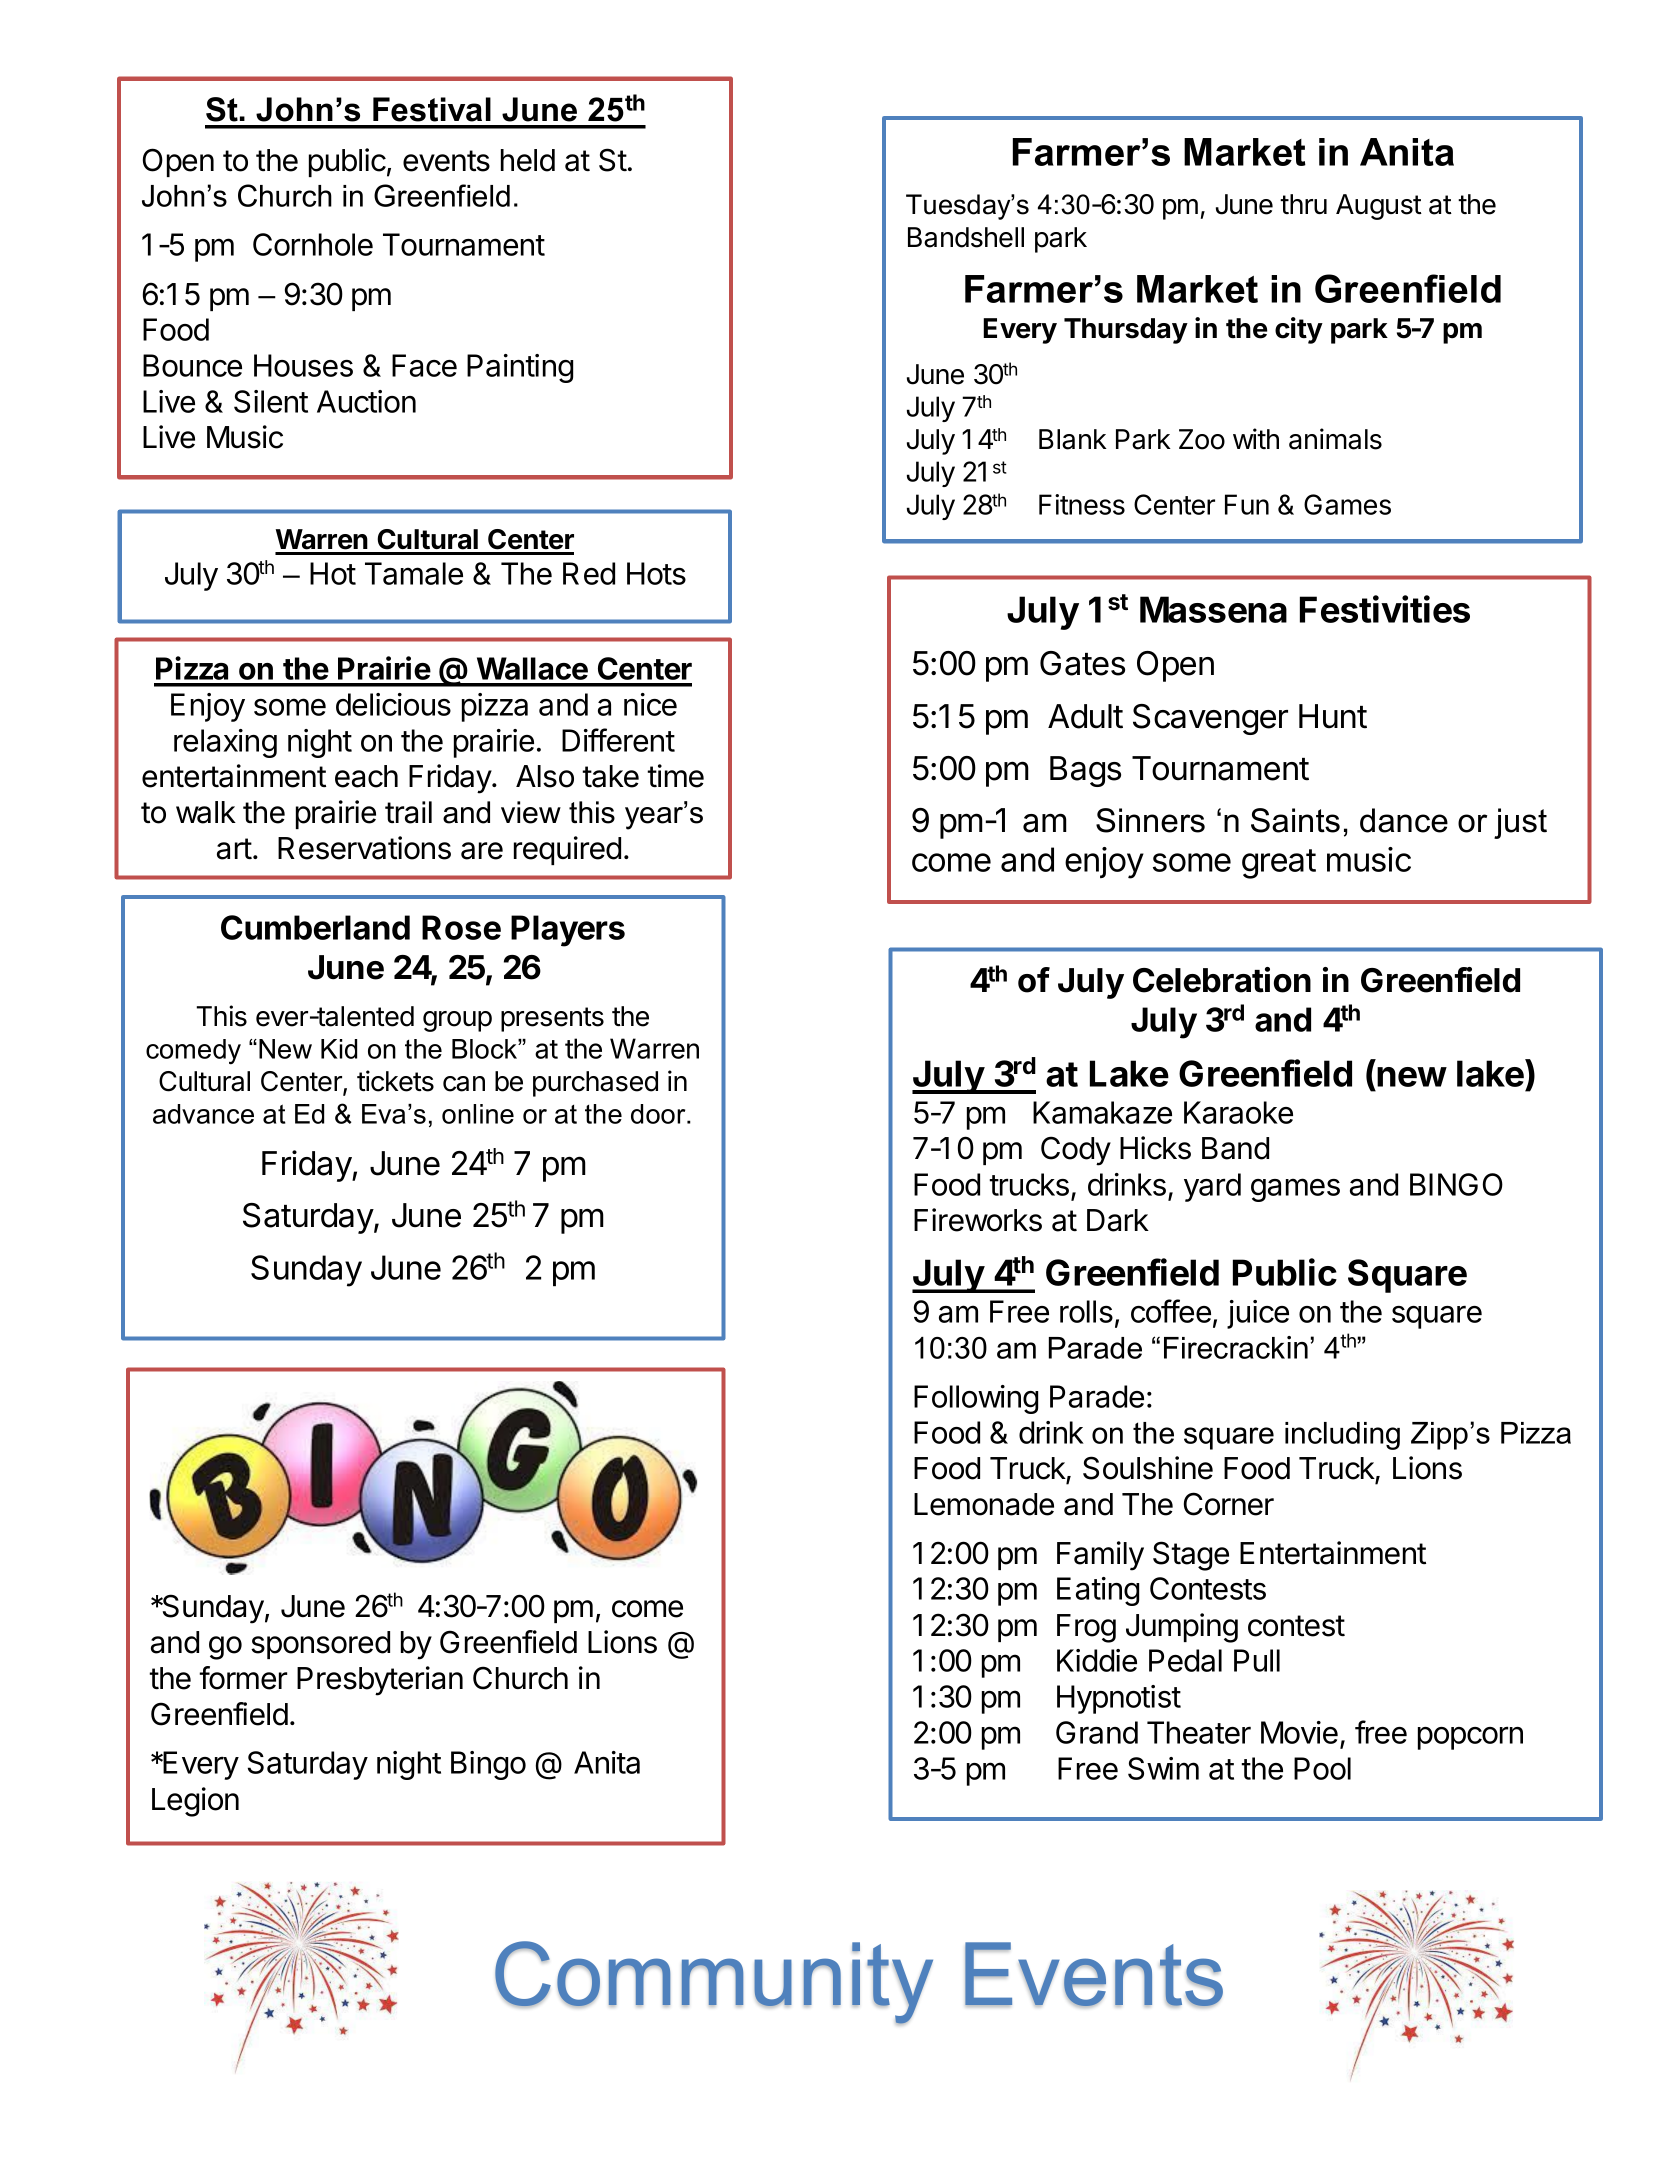  Describe the element at coordinates (528, 160) in the screenshot. I see `held` at that location.
